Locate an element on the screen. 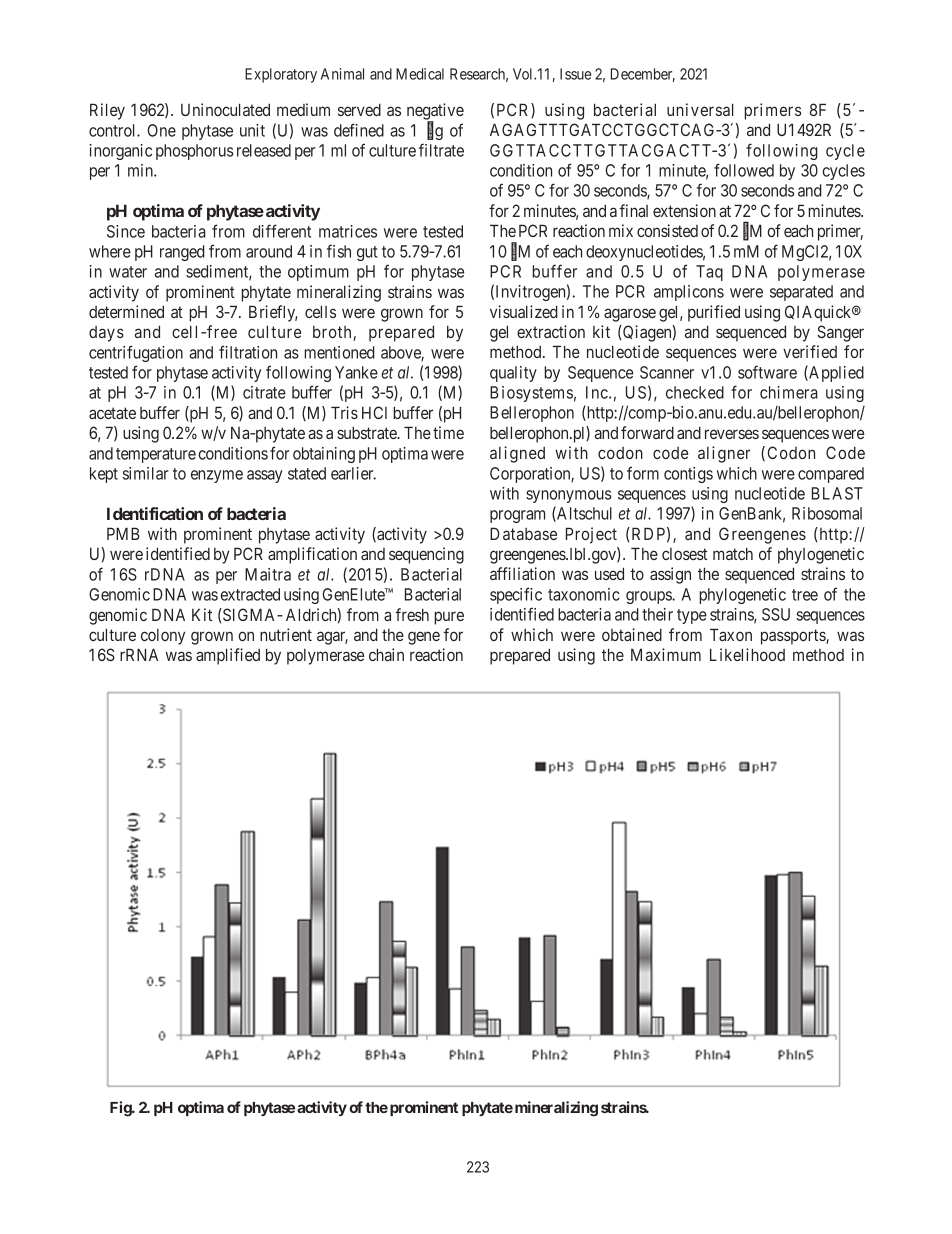  Fig is located at coordinates (121, 1109).
